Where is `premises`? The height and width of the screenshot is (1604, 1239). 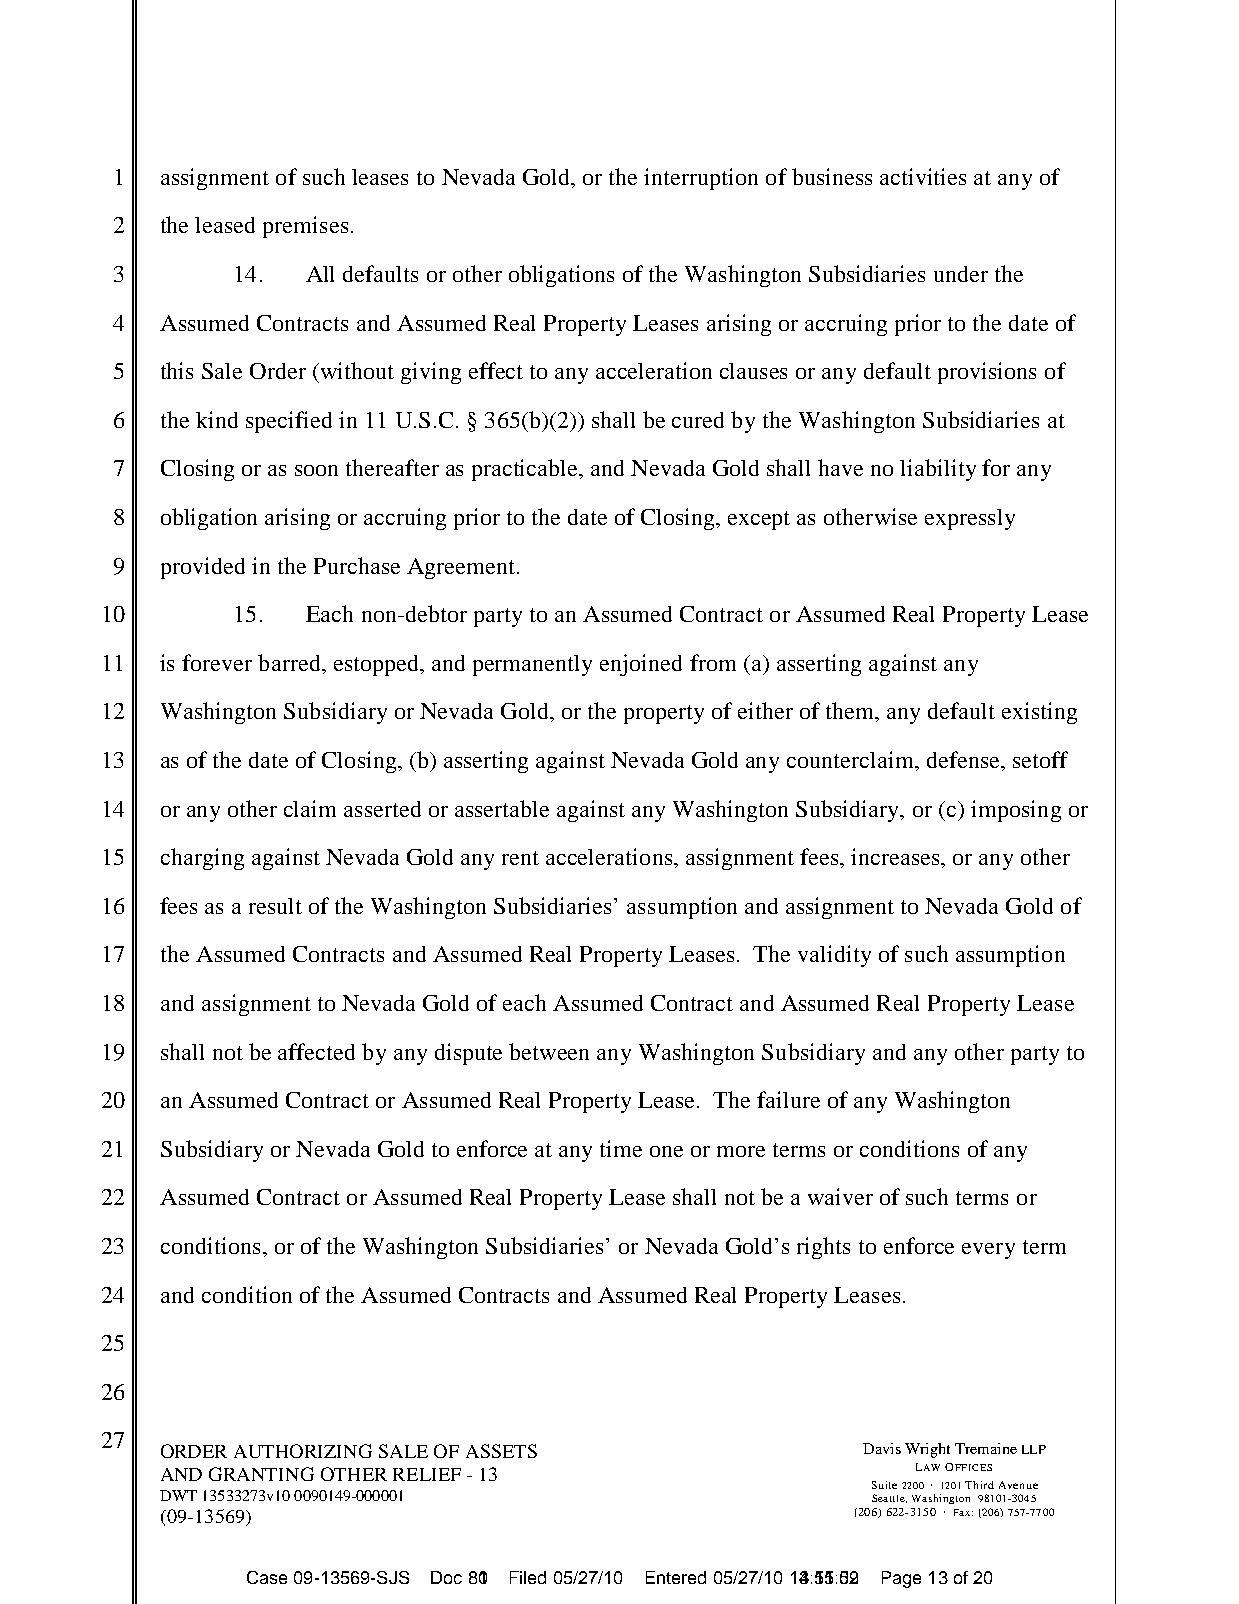
premises is located at coordinates (305, 227).
